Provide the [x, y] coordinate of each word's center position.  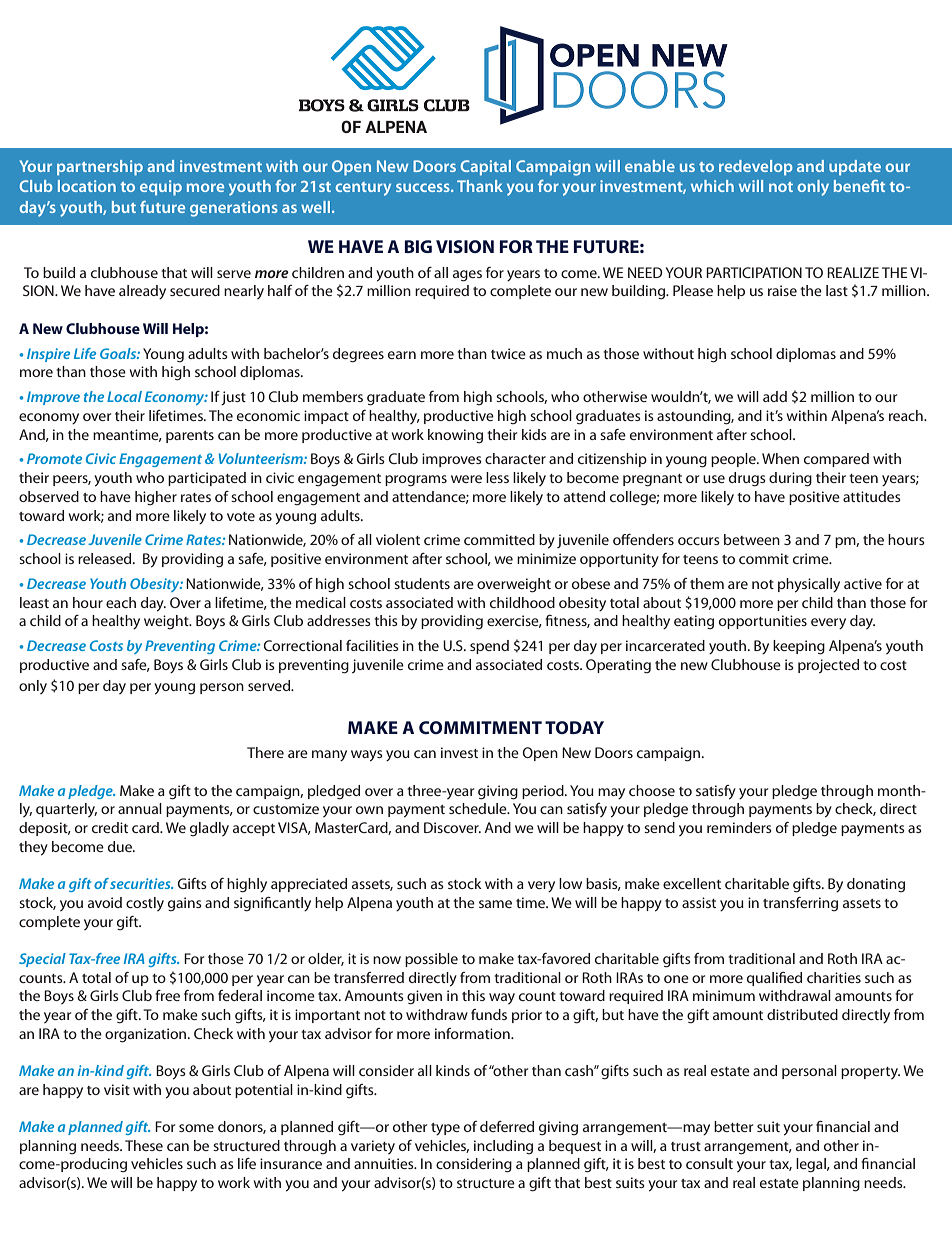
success [424, 187]
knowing [455, 436]
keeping [799, 647]
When [780, 458]
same [495, 904]
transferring [800, 904]
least [34, 602]
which [712, 186]
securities [141, 883]
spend [489, 647]
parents [190, 437]
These [144, 1145]
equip [161, 188]
